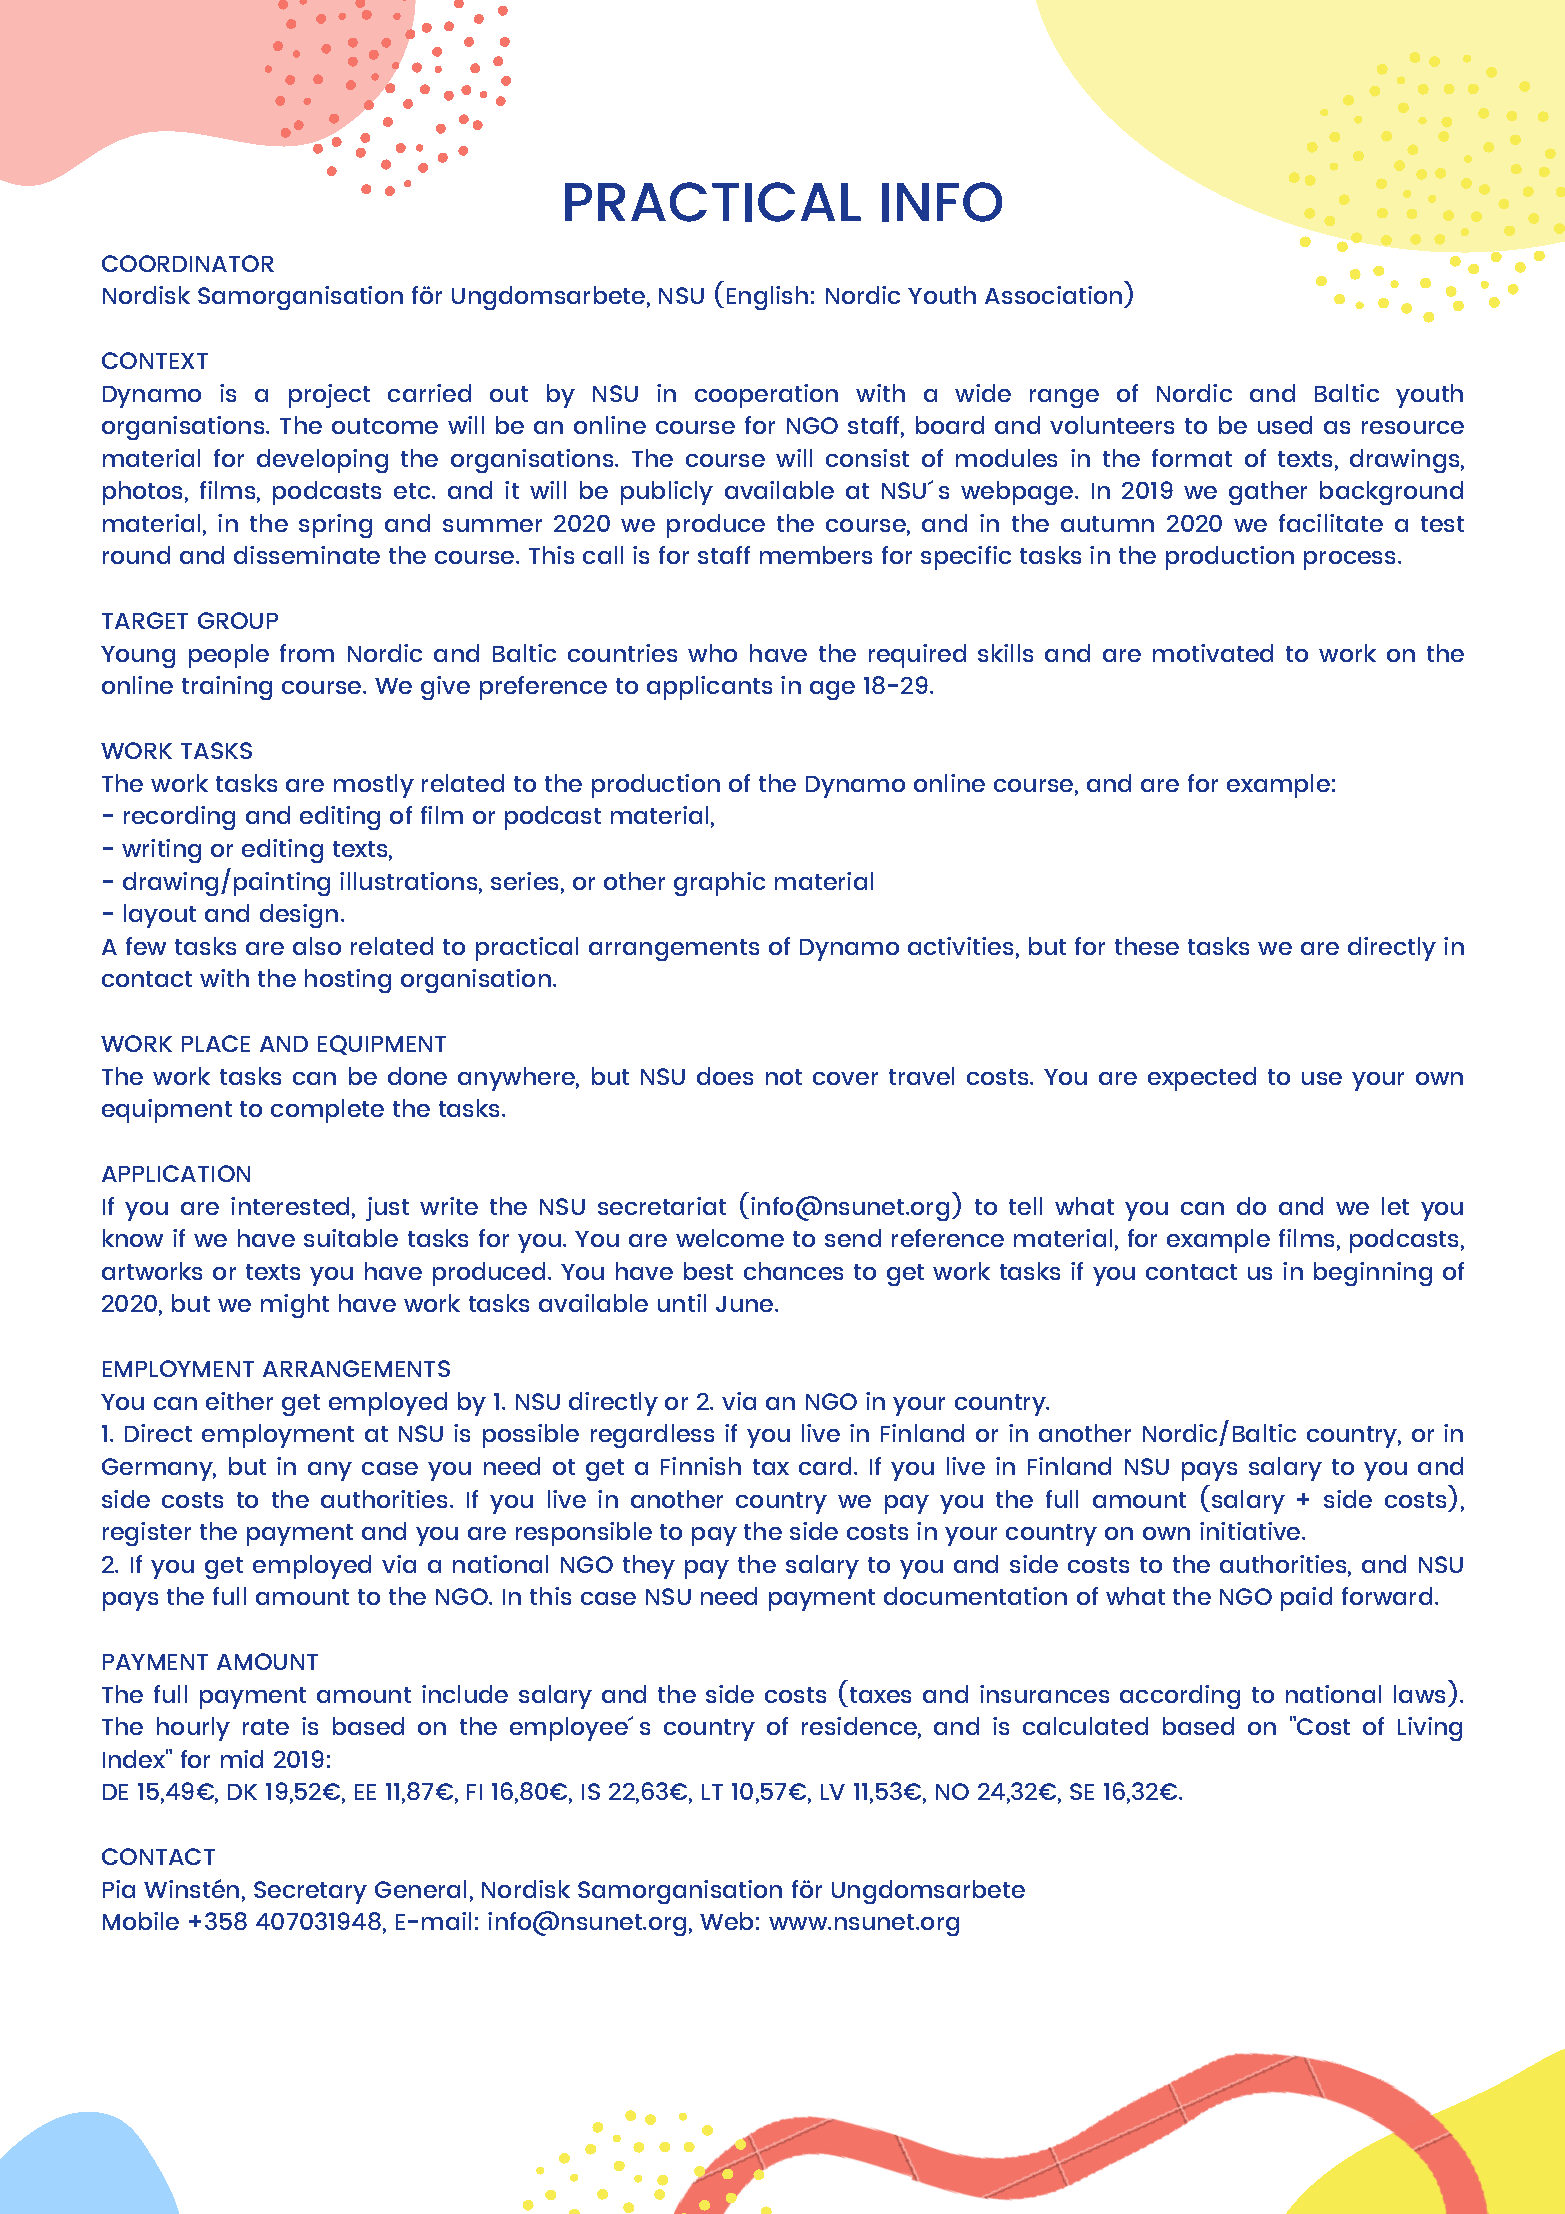 The width and height of the document is (1565, 2214). What do you see at coordinates (310, 1892) in the document?
I see `Secretary` at bounding box center [310, 1892].
